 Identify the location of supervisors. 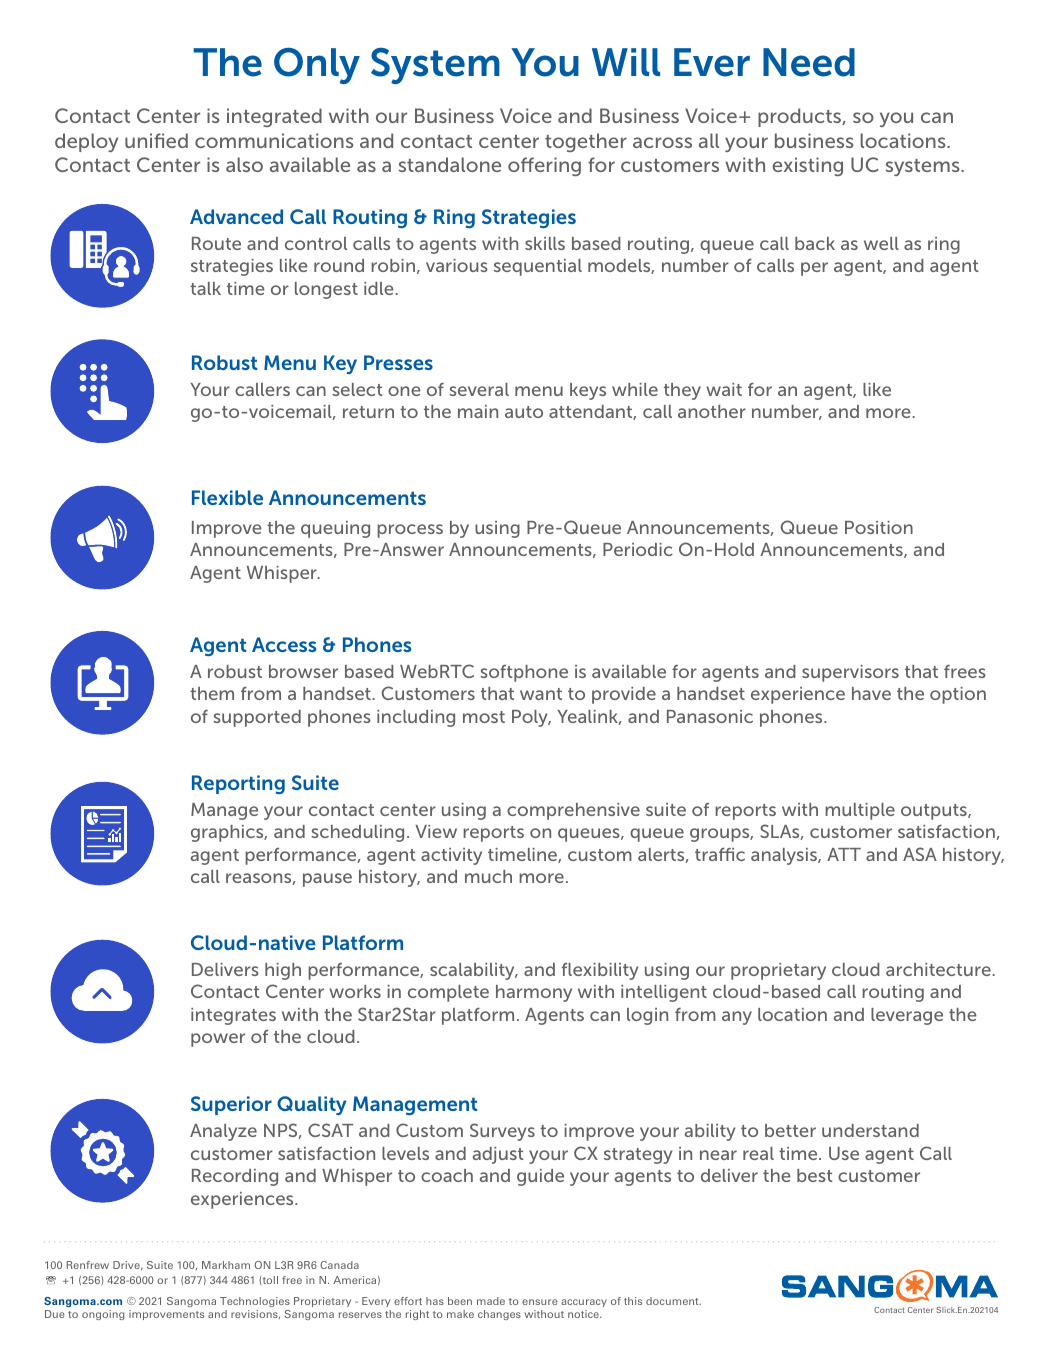
(850, 673).
